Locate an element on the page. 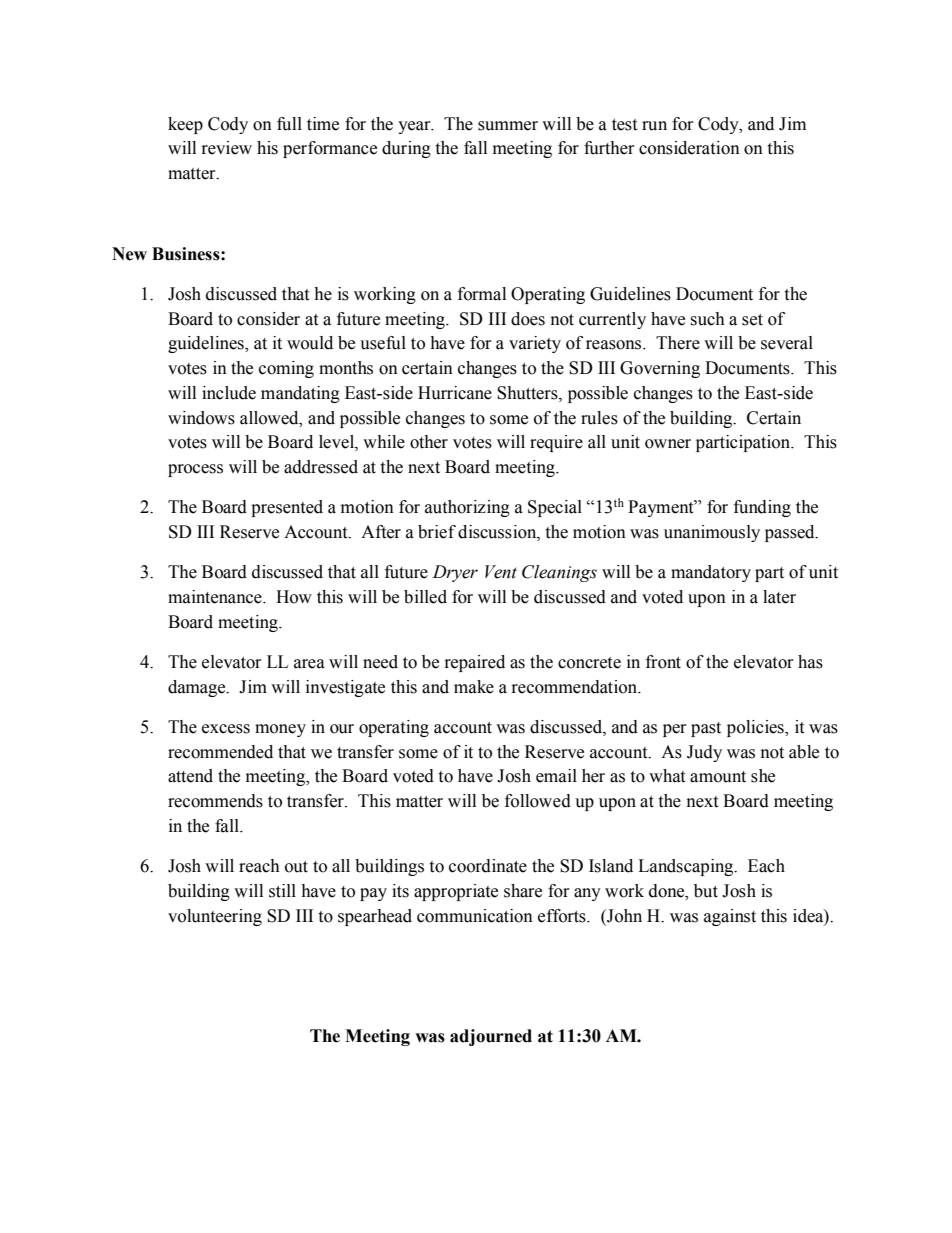  but is located at coordinates (706, 891).
